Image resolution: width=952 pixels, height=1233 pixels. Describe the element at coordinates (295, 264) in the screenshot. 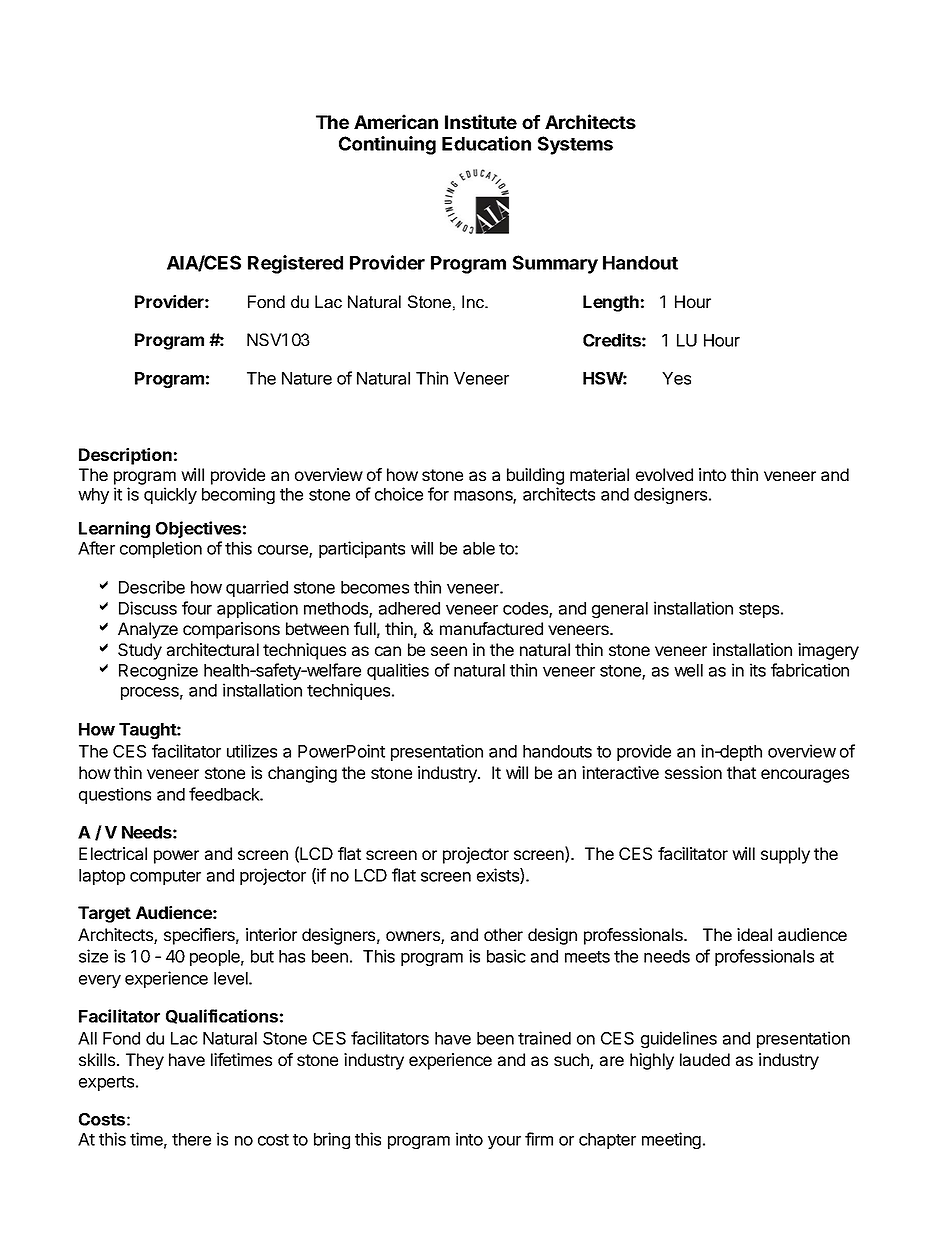

I see `Registered` at that location.
